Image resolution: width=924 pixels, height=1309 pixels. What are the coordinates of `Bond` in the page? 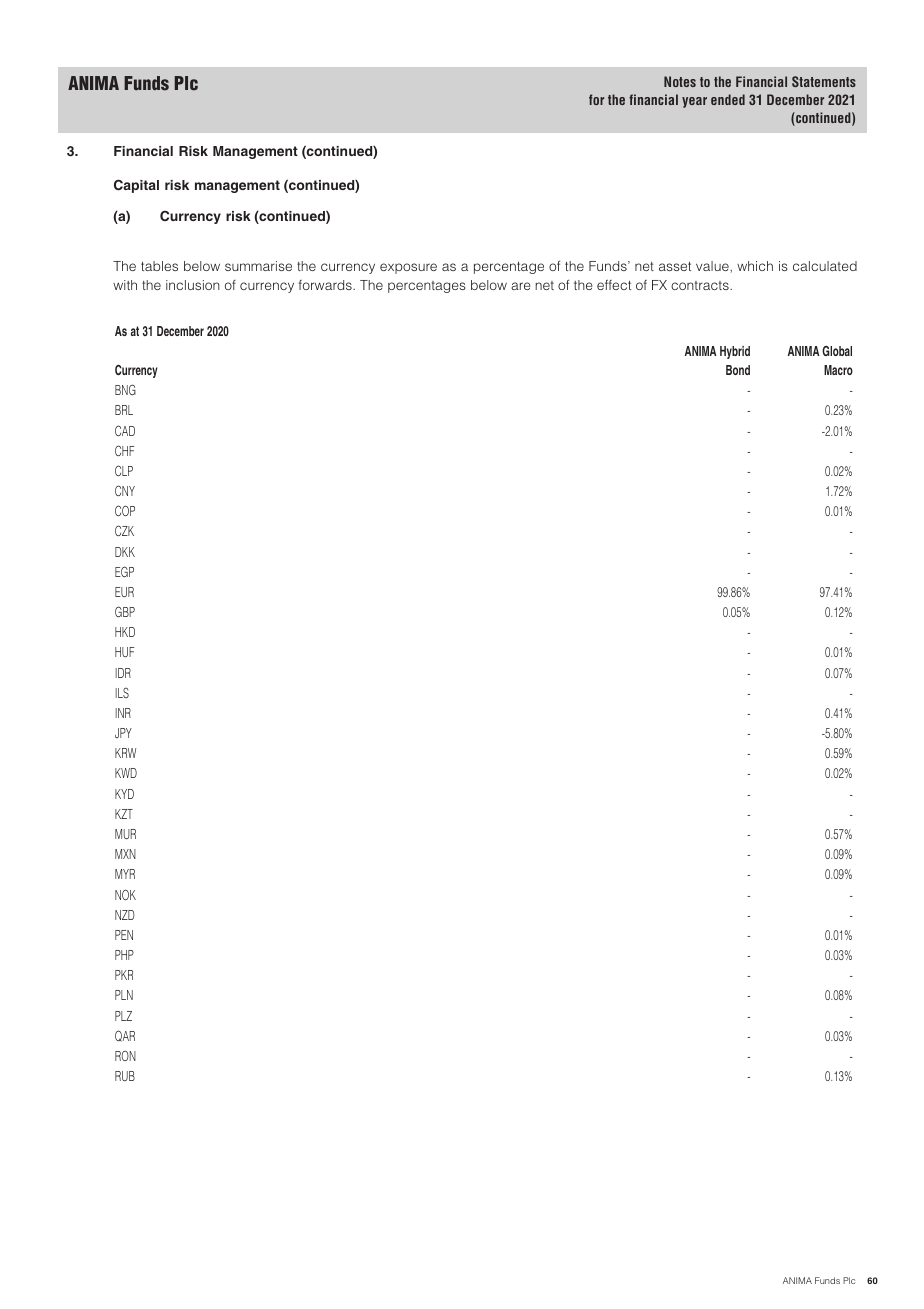 It's located at (738, 370).
